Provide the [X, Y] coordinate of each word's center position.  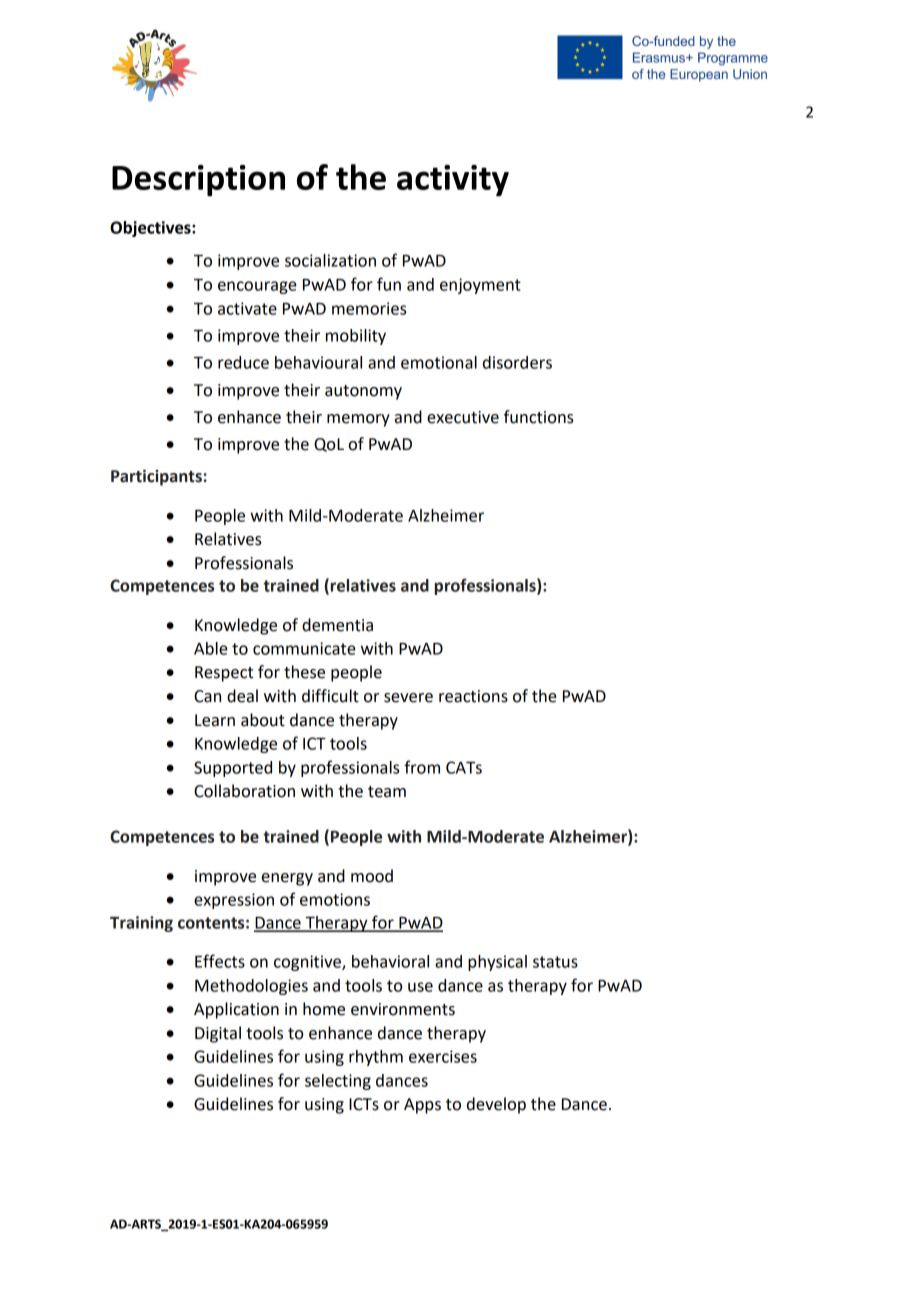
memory [358, 420]
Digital [218, 1034]
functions [539, 417]
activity [453, 181]
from [422, 767]
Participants [156, 477]
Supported [233, 769]
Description [198, 181]
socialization [330, 260]
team [387, 792]
